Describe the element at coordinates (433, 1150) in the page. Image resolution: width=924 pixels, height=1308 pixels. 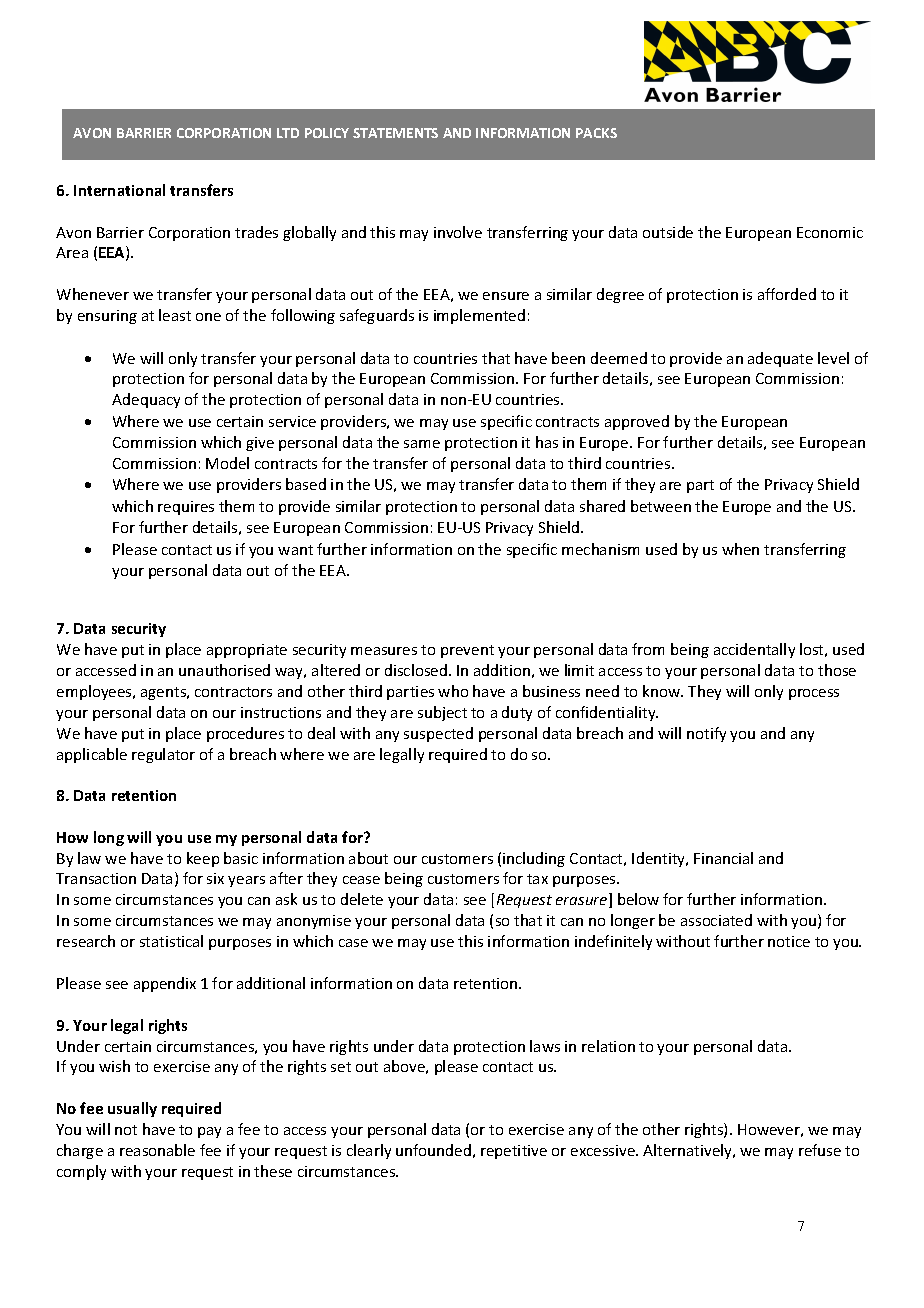
I see `unfounded` at that location.
